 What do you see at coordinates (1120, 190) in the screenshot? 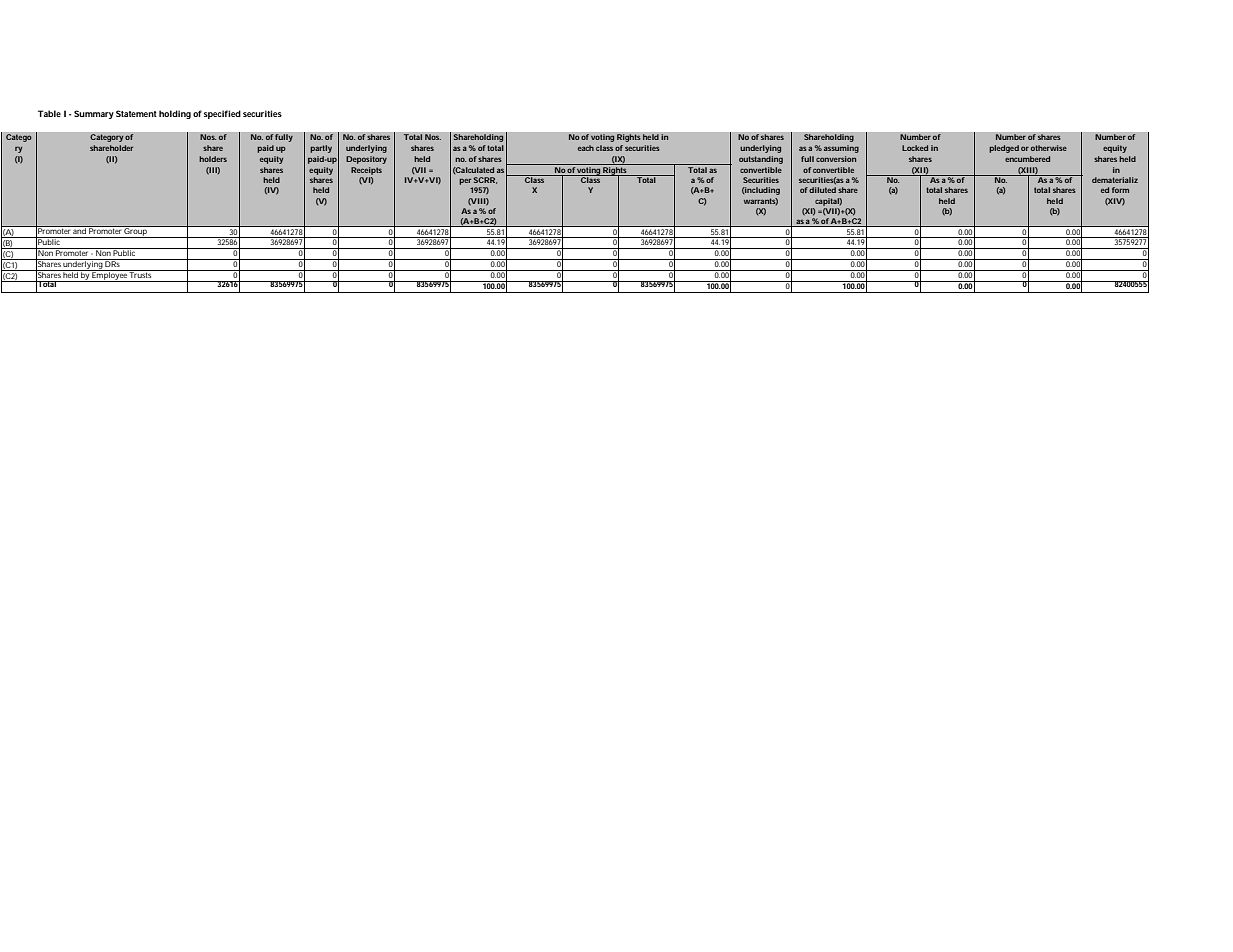
I see `form` at bounding box center [1120, 190].
